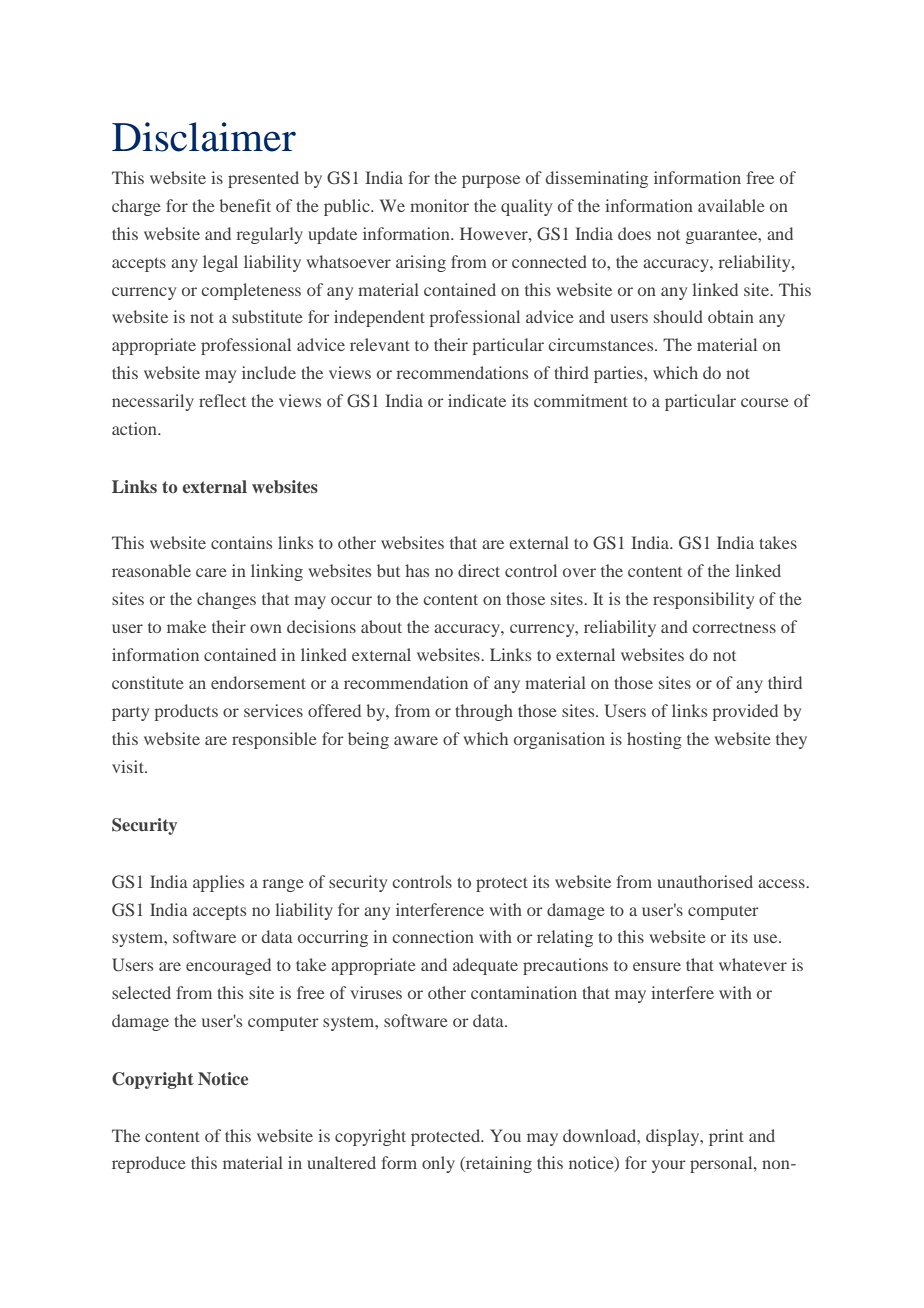 This document has width=924, height=1308. I want to click on only, so click(438, 1164).
